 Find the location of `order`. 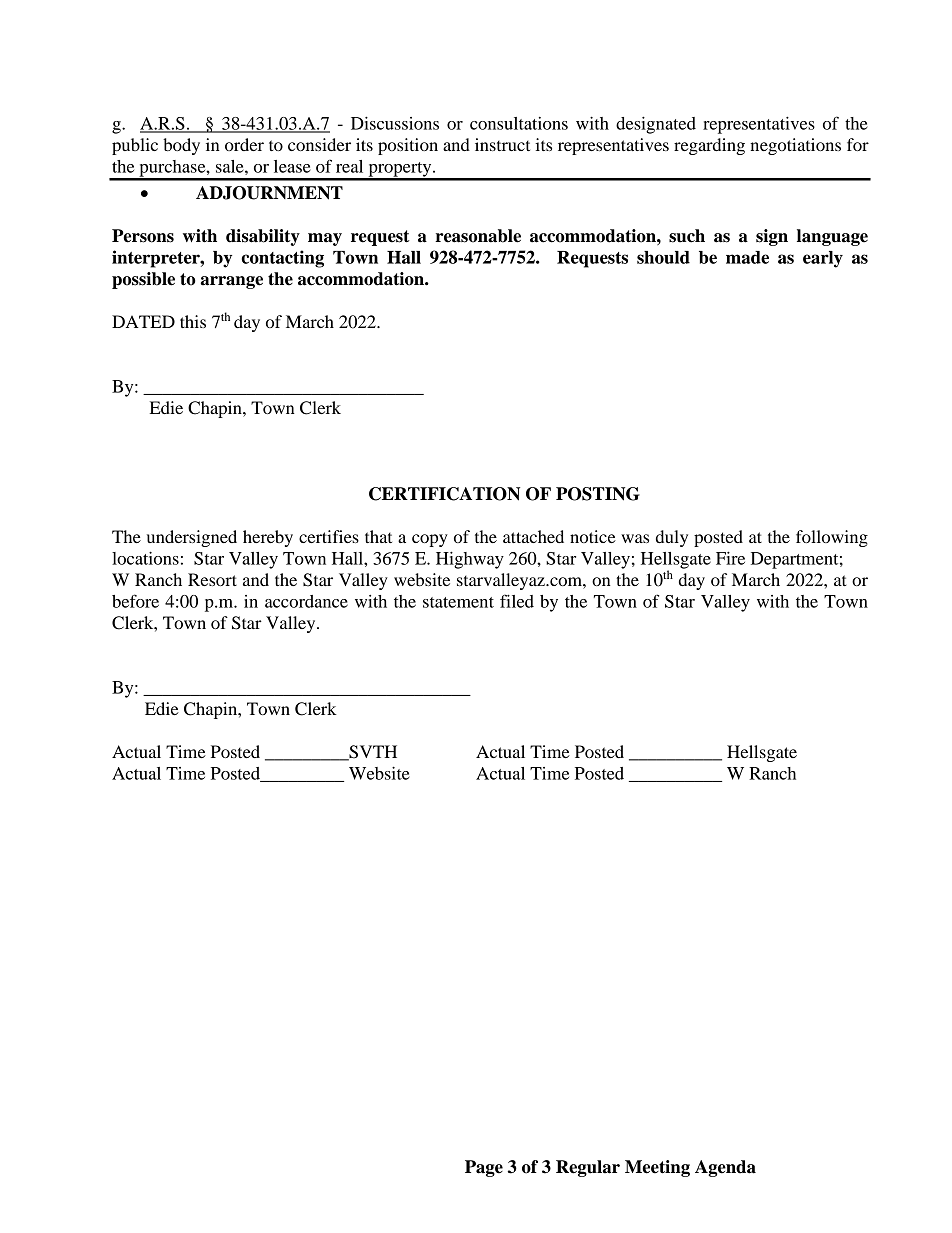

order is located at coordinates (244, 144).
